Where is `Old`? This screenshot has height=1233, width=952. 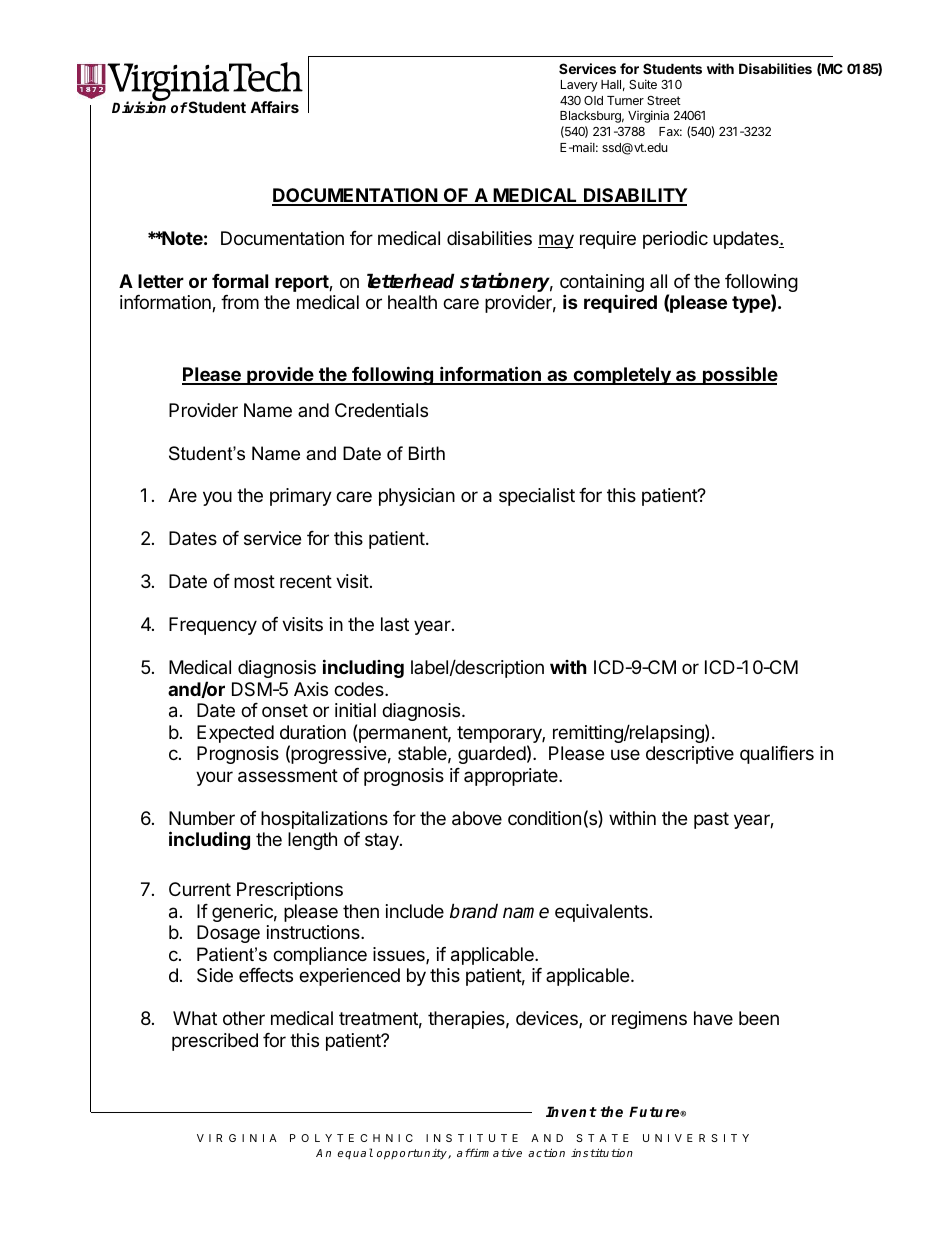
Old is located at coordinates (593, 100).
